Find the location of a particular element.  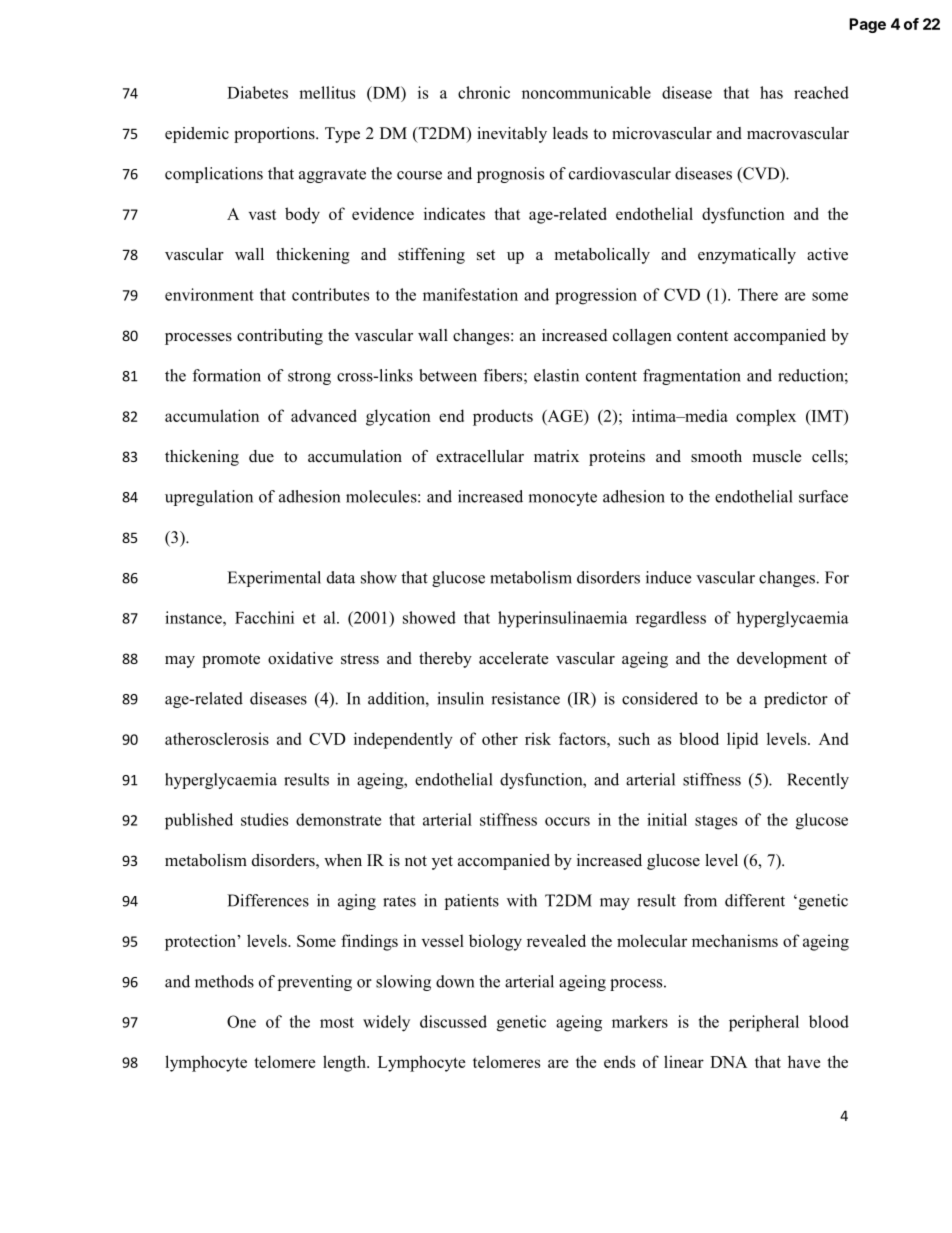

One is located at coordinates (241, 1021).
